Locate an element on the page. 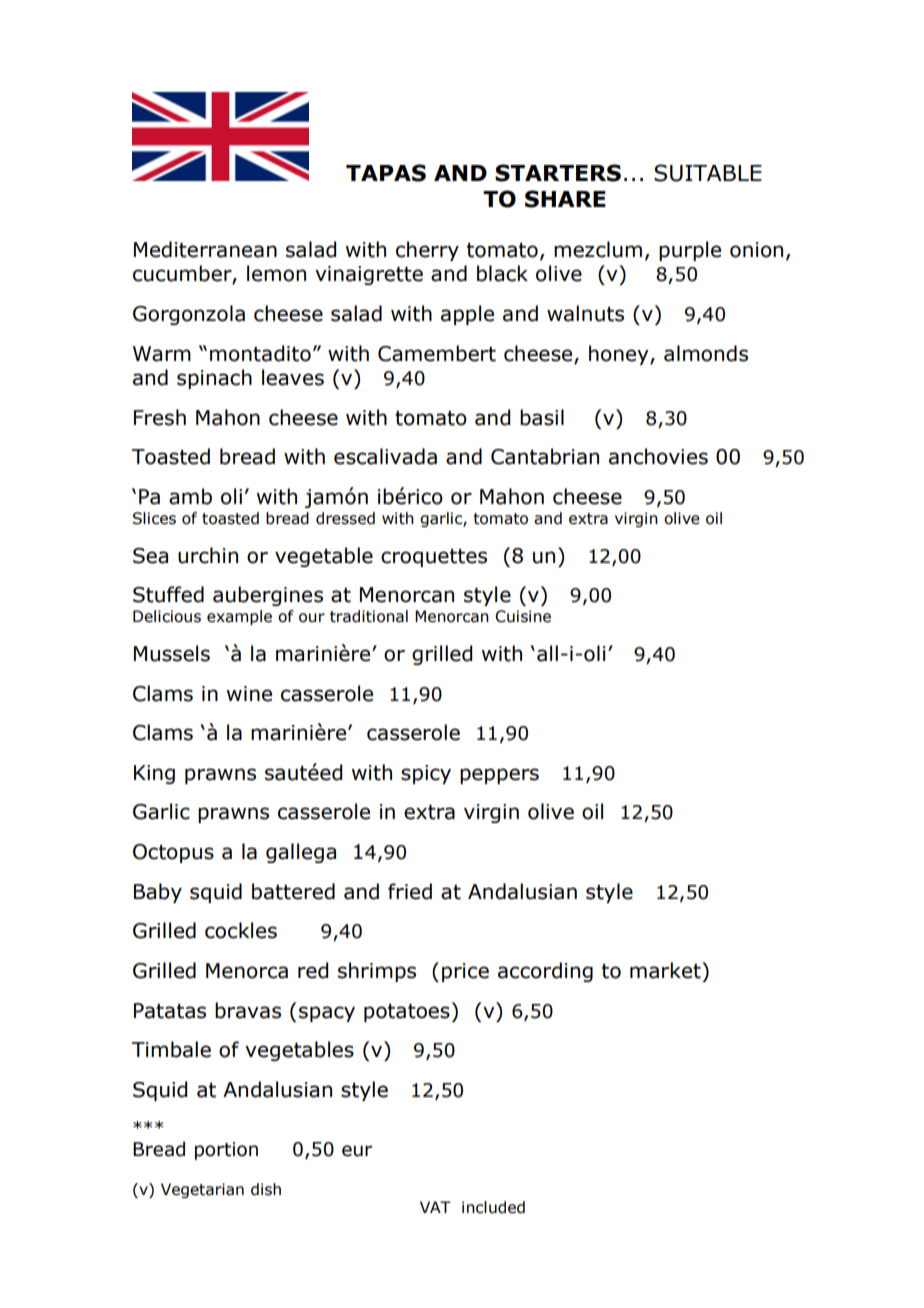 The height and width of the document is (1308, 924). cockles is located at coordinates (241, 930).
